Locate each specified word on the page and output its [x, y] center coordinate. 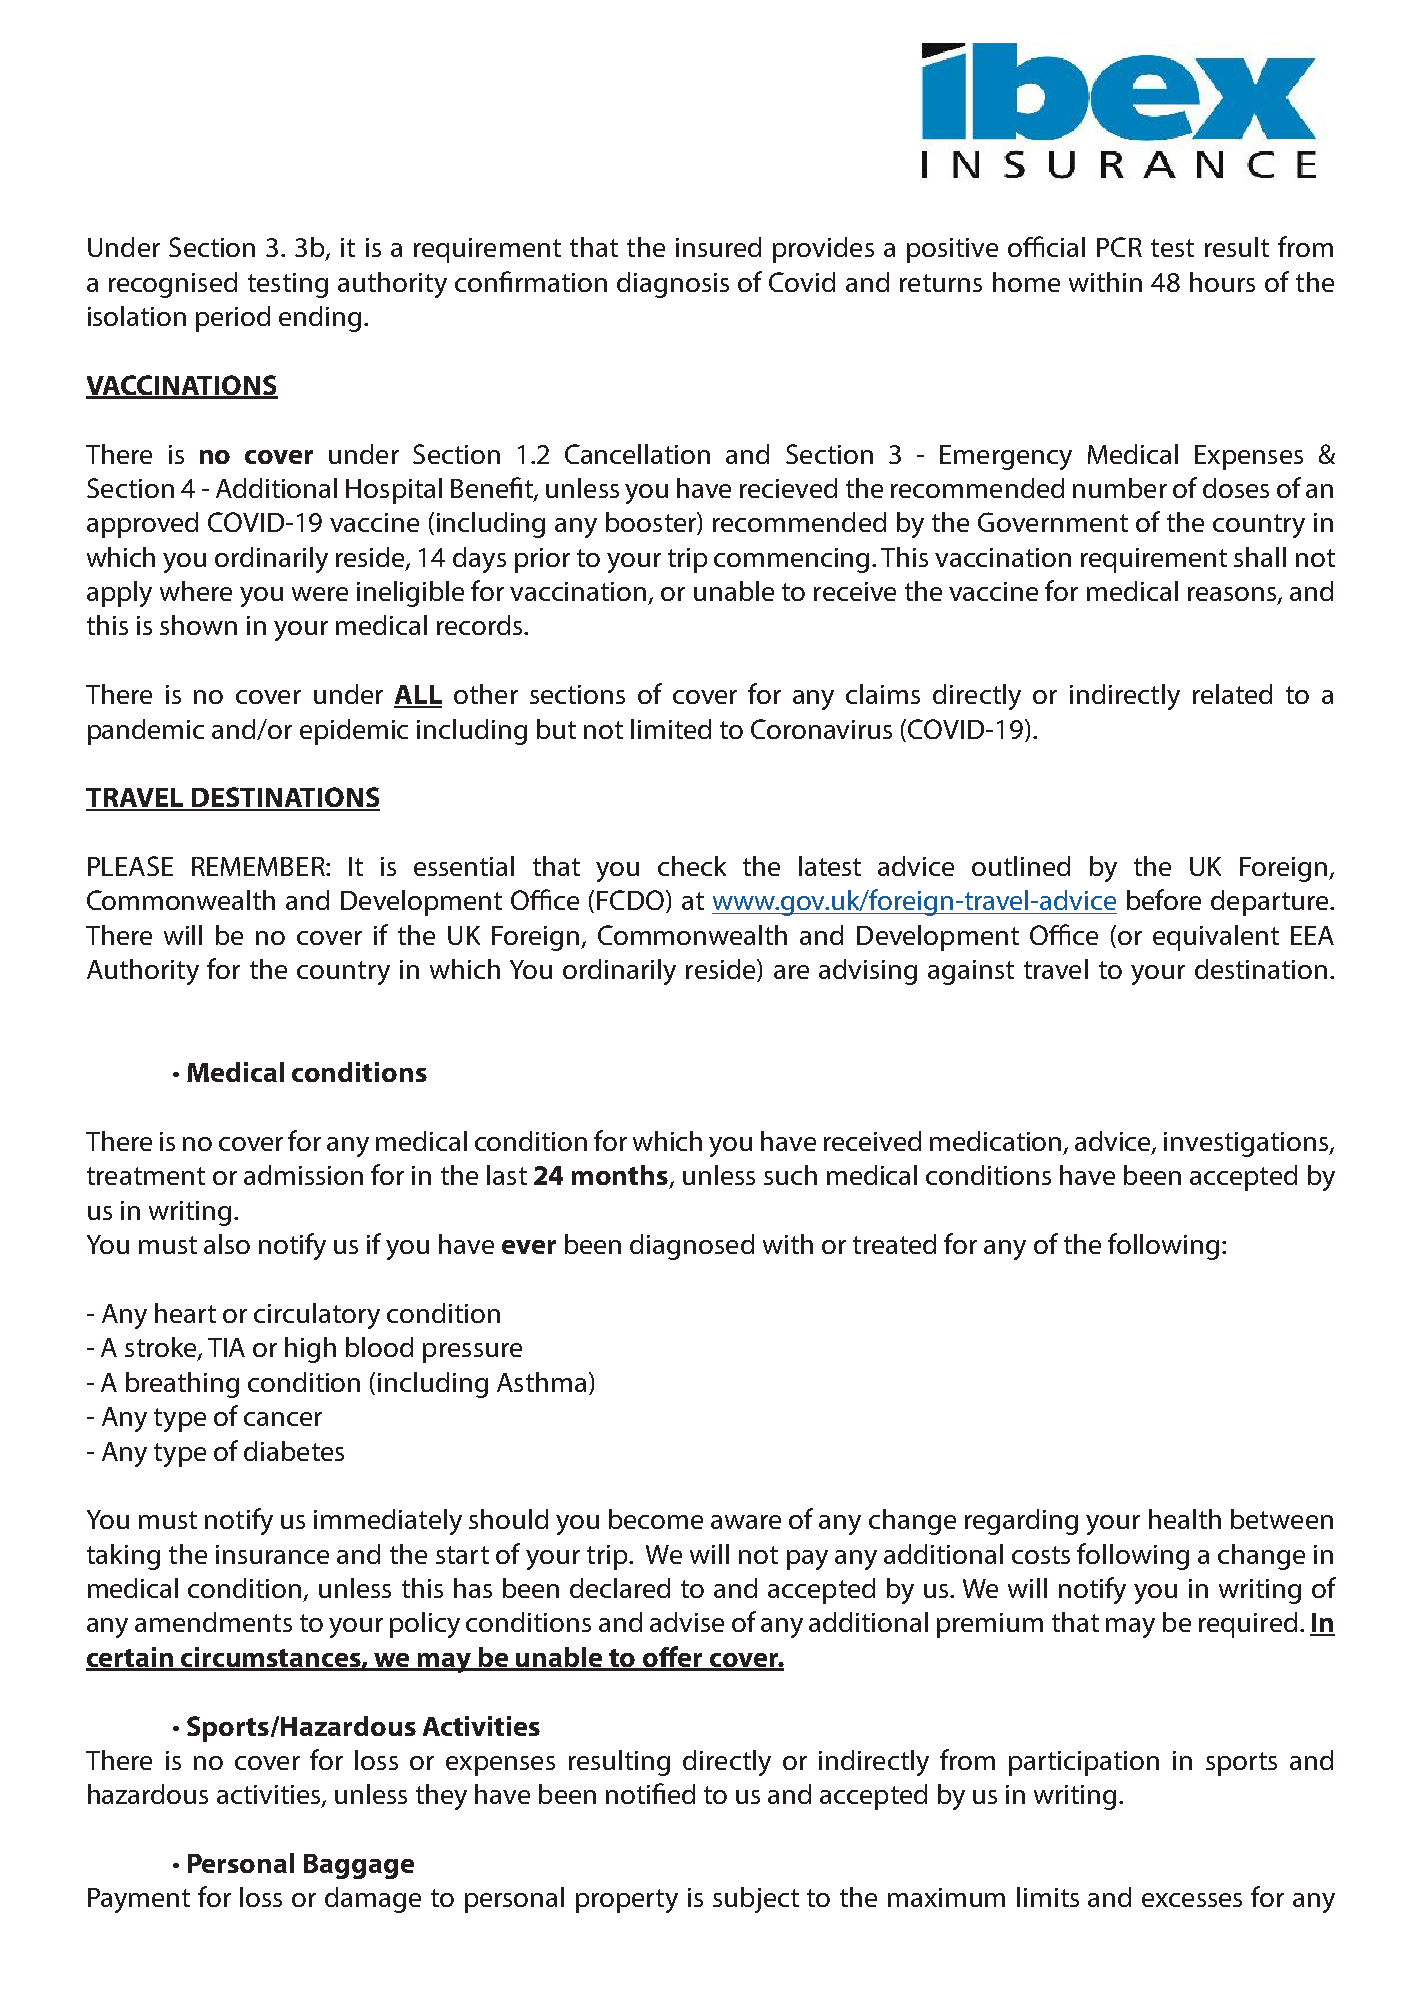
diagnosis [673, 285]
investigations [1247, 1144]
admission [303, 1175]
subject [756, 1900]
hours [1222, 282]
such [790, 1175]
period [233, 319]
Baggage [359, 1866]
